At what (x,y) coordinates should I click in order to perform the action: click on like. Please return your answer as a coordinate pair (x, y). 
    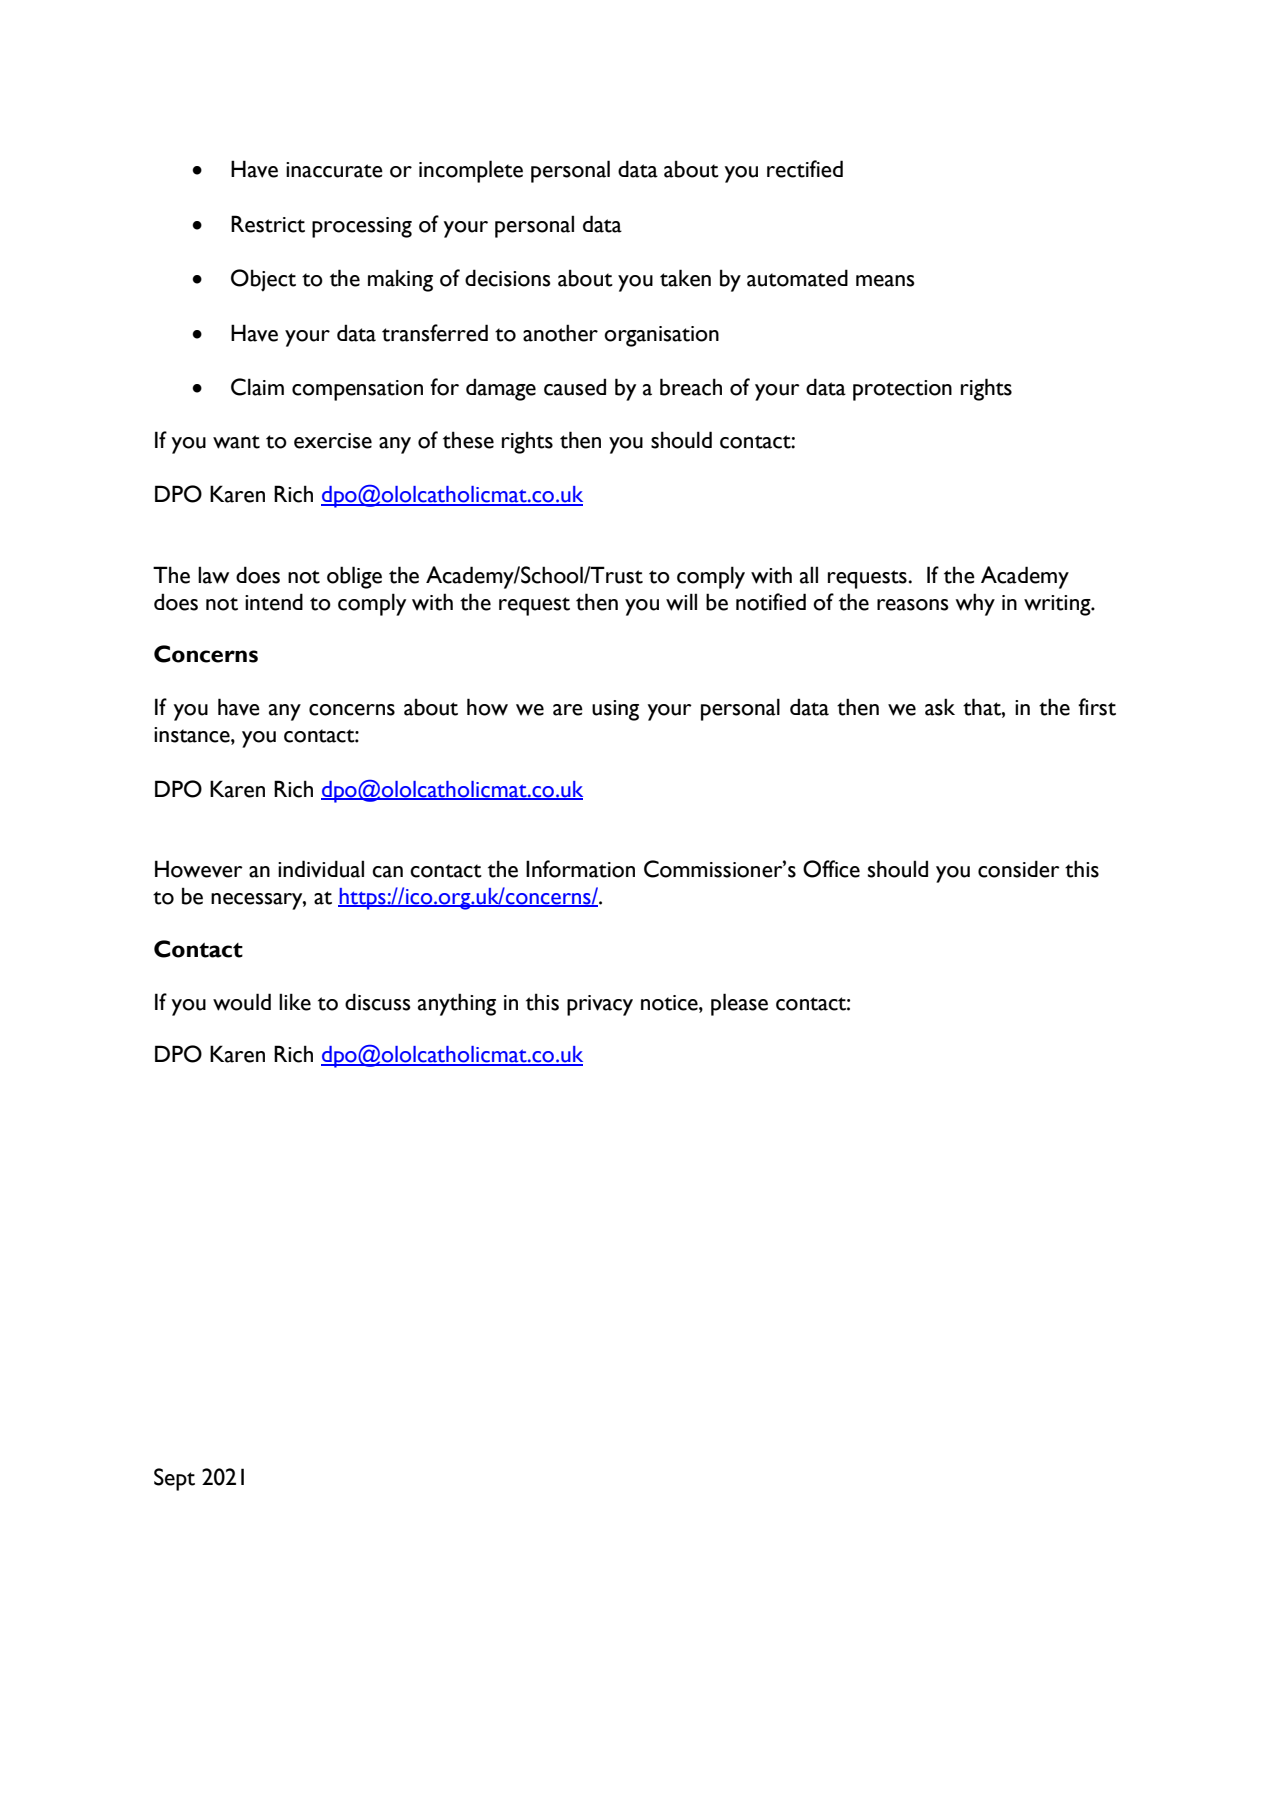
    Looking at the image, I should click on (295, 1002).
